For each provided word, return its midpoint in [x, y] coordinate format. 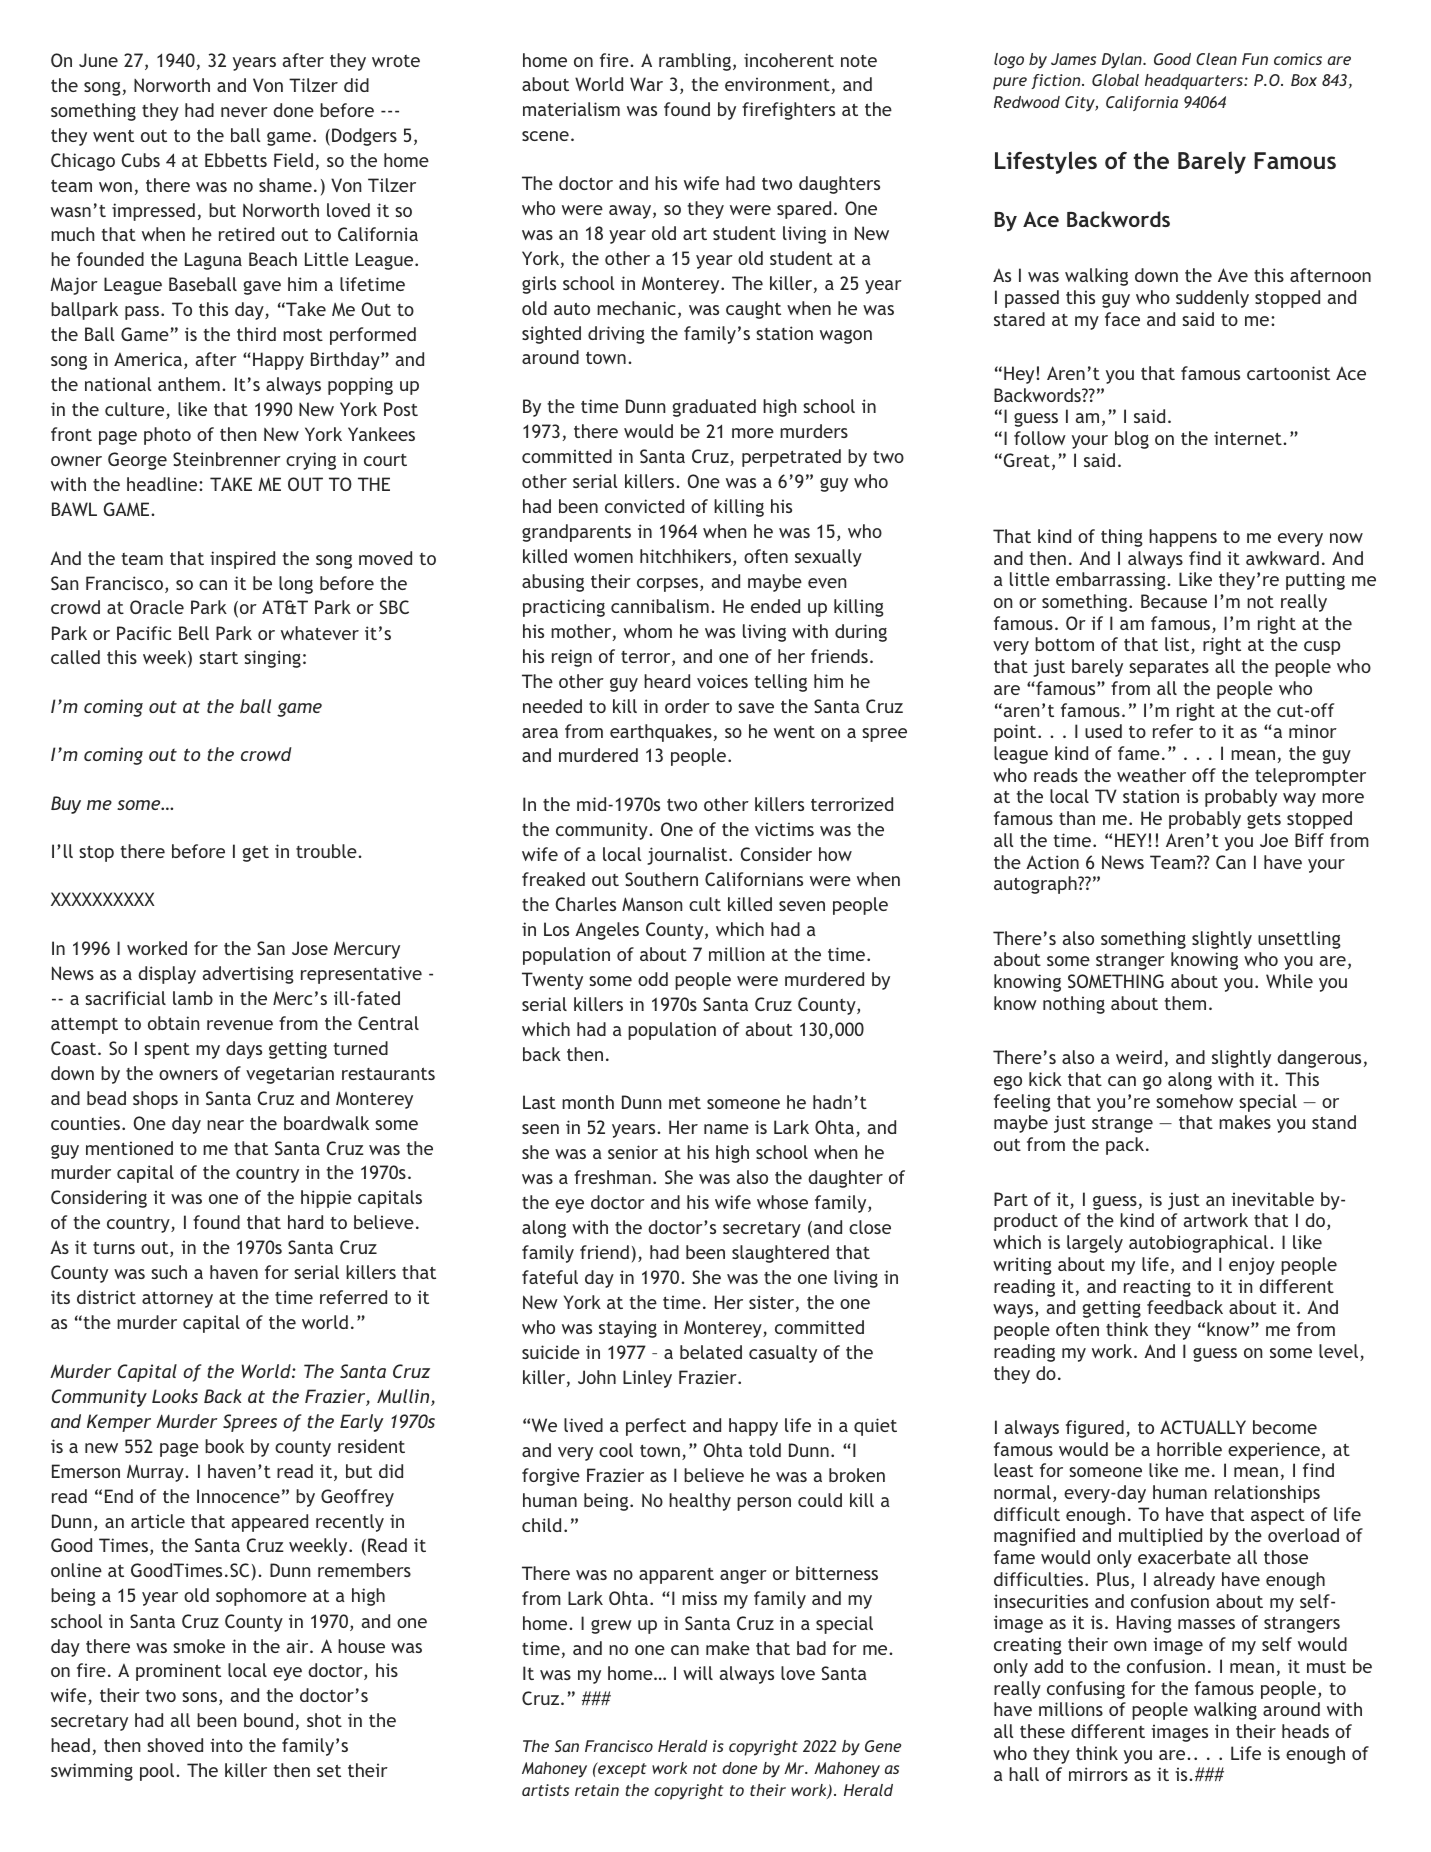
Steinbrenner [227, 459]
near [225, 1125]
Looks [175, 1396]
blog [1132, 440]
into [226, 1745]
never [244, 112]
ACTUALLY [1203, 1427]
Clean [1216, 59]
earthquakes [661, 733]
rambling [695, 62]
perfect [656, 1427]
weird [1139, 1057]
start [218, 657]
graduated [714, 408]
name [726, 1129]
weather [1151, 775]
